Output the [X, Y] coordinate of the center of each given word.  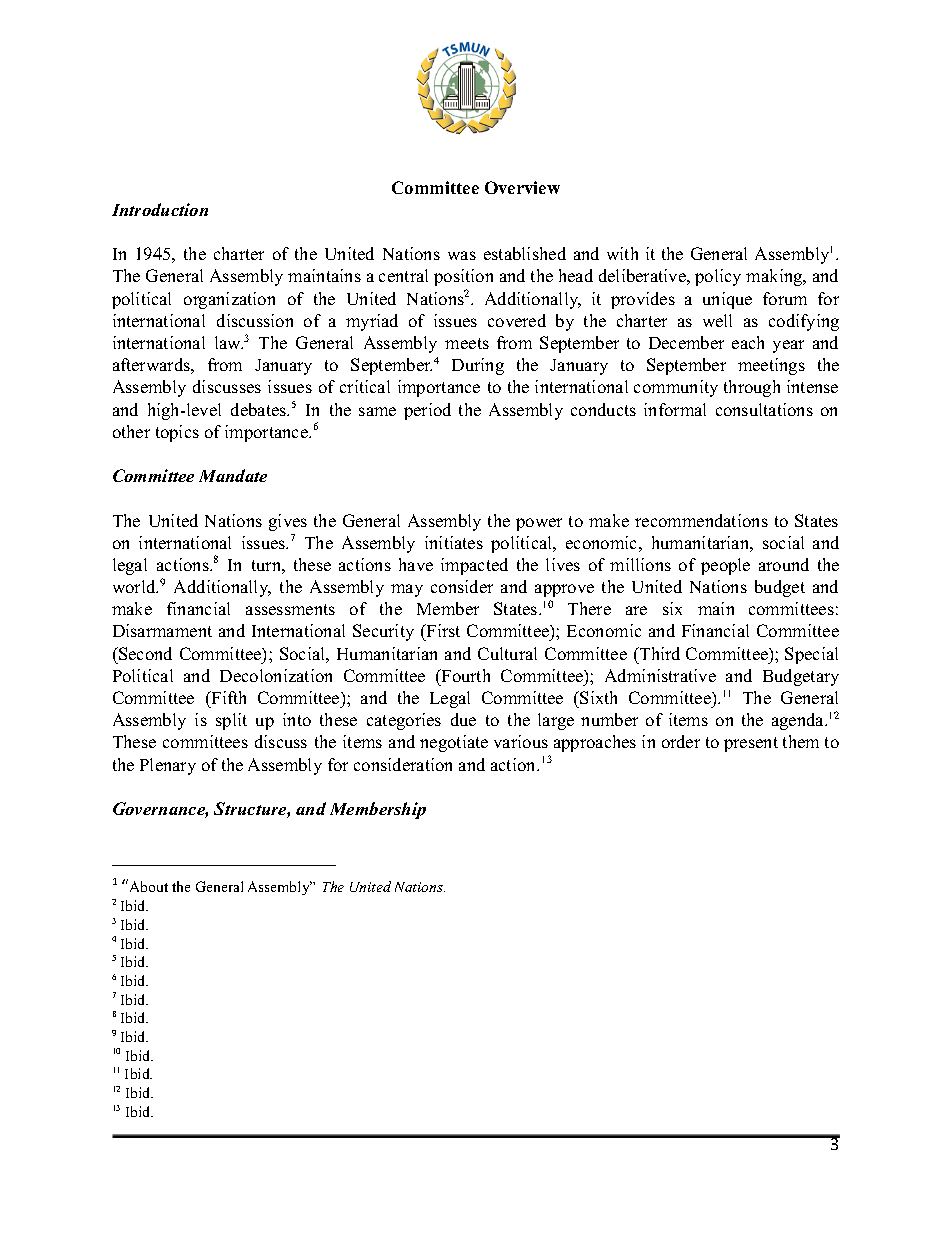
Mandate [233, 475]
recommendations [701, 520]
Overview [522, 187]
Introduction [160, 209]
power [539, 524]
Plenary [168, 766]
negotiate [454, 743]
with [622, 253]
